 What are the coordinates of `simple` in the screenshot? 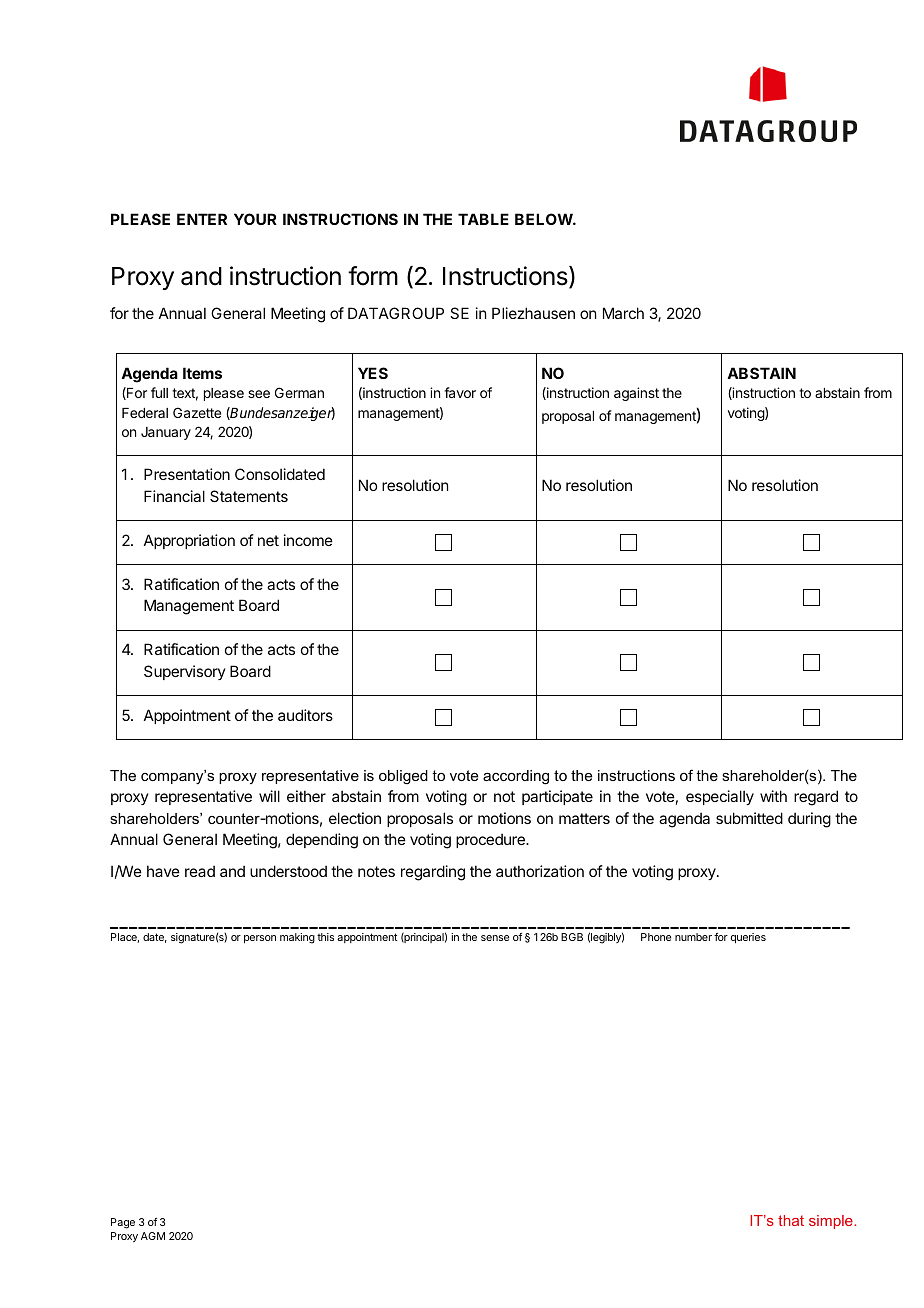 It's located at (832, 1222).
